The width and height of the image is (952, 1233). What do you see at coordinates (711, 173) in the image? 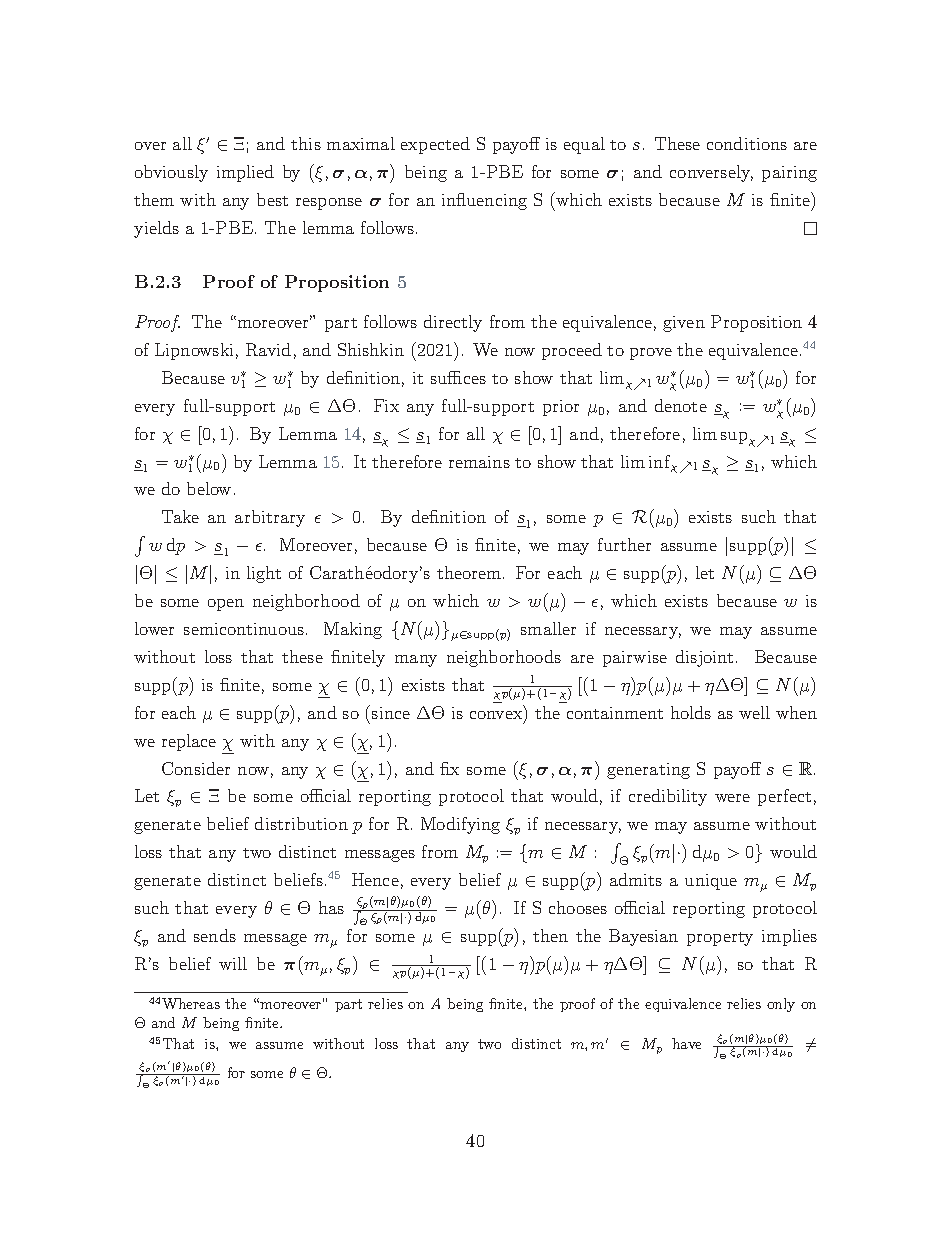
I see `conversely` at bounding box center [711, 173].
